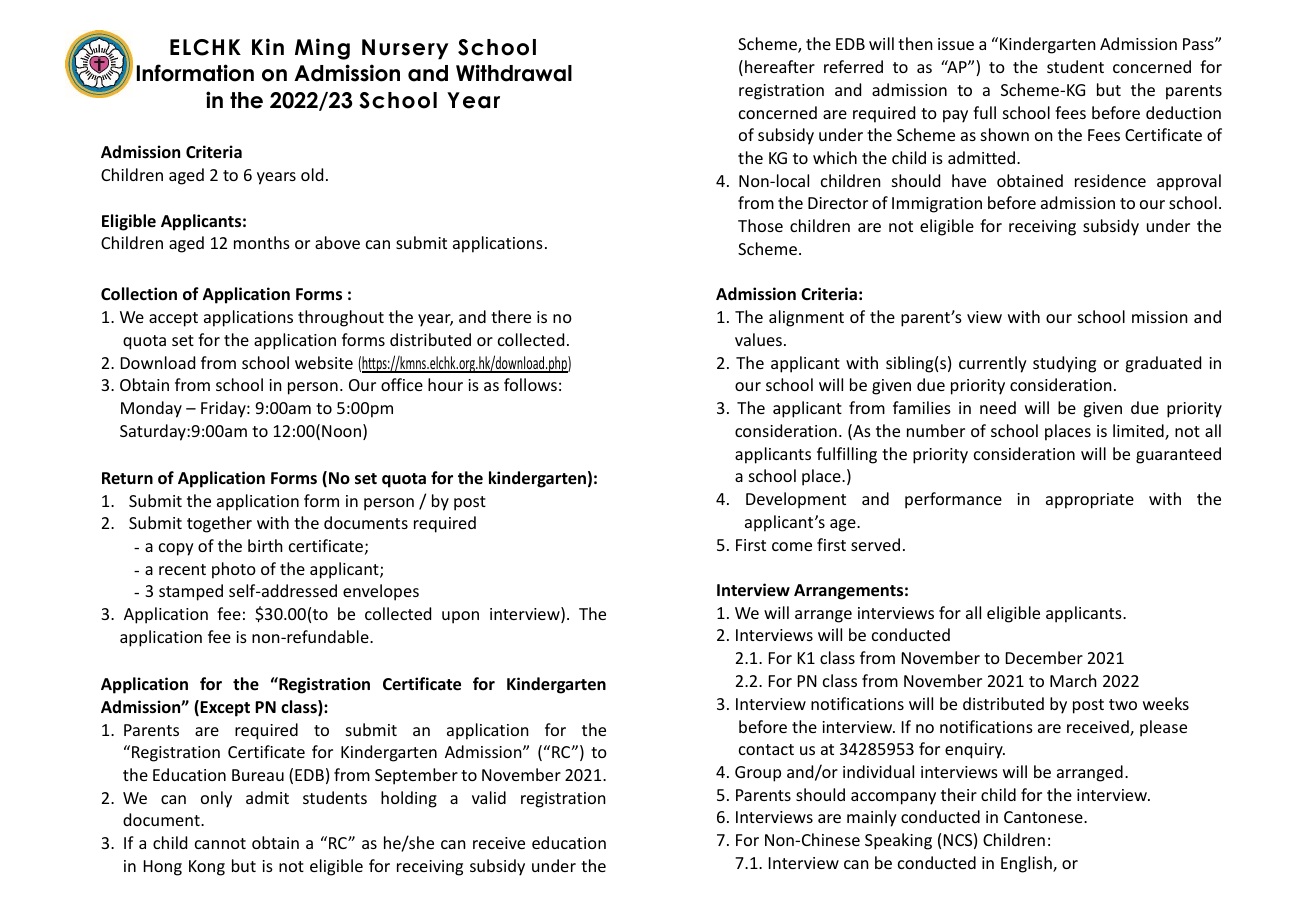  What do you see at coordinates (225, 709) in the page?
I see `Except` at bounding box center [225, 709].
